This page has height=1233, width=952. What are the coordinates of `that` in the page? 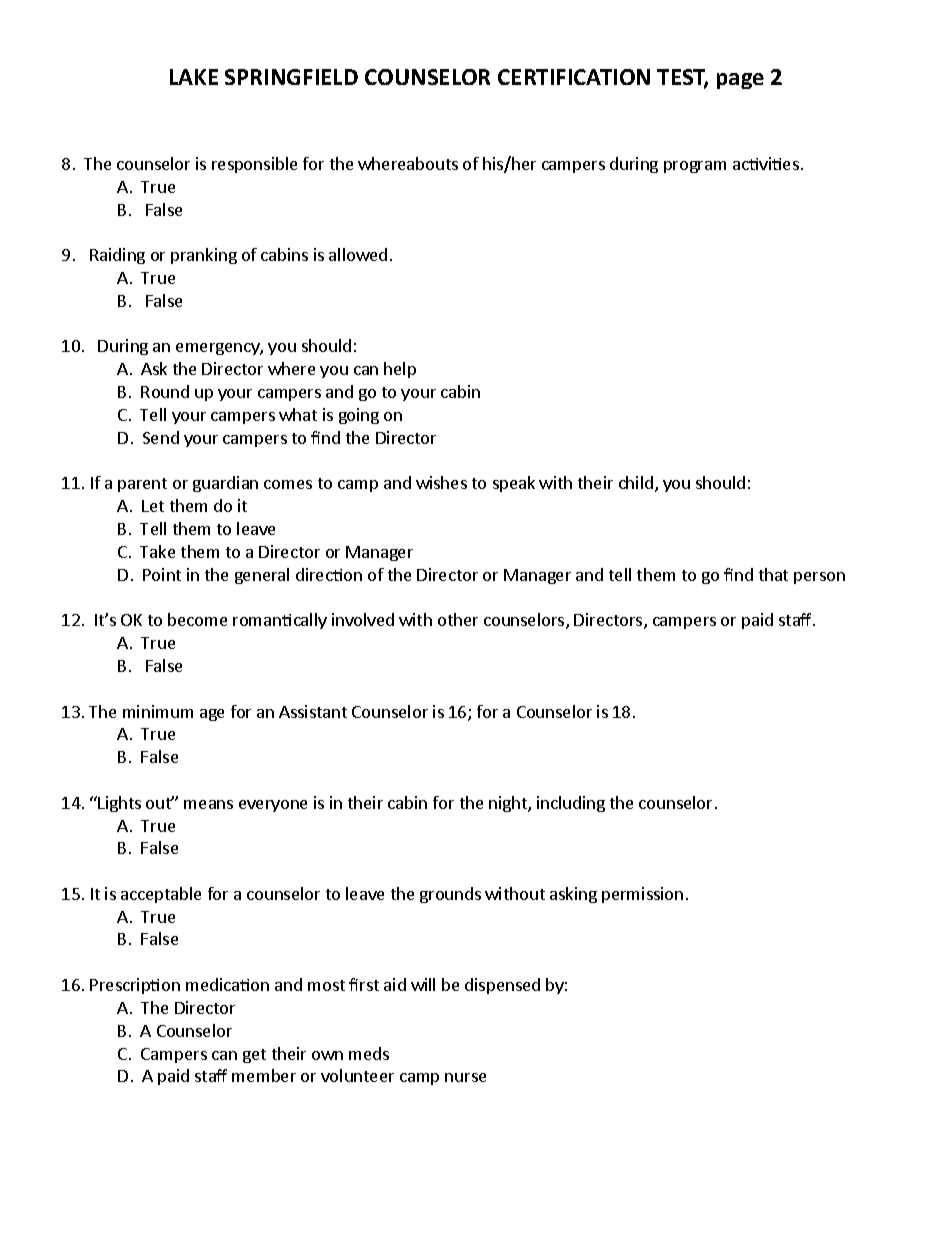 It's located at (773, 574).
